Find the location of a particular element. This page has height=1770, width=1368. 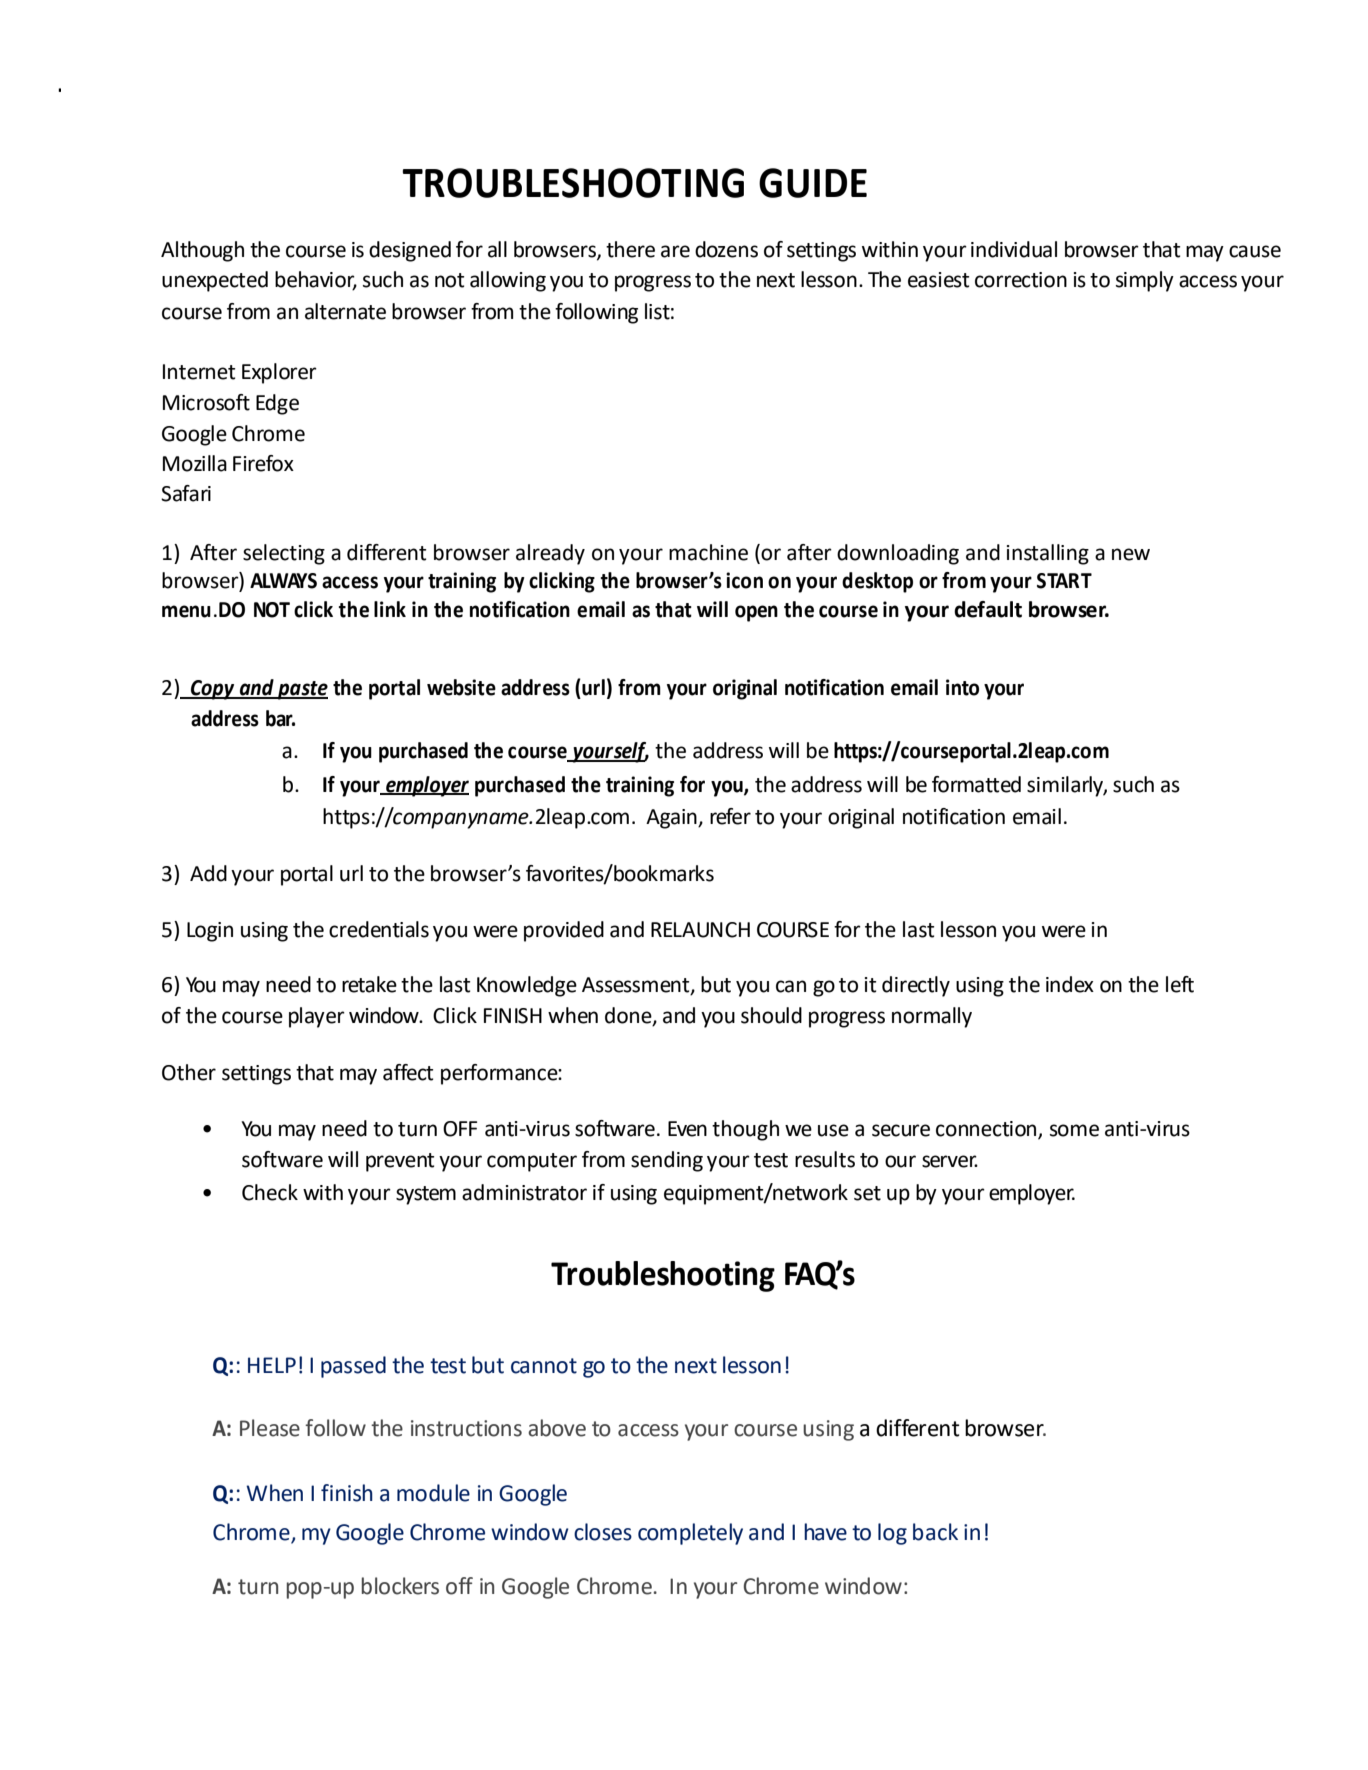

blockers is located at coordinates (400, 1586).
